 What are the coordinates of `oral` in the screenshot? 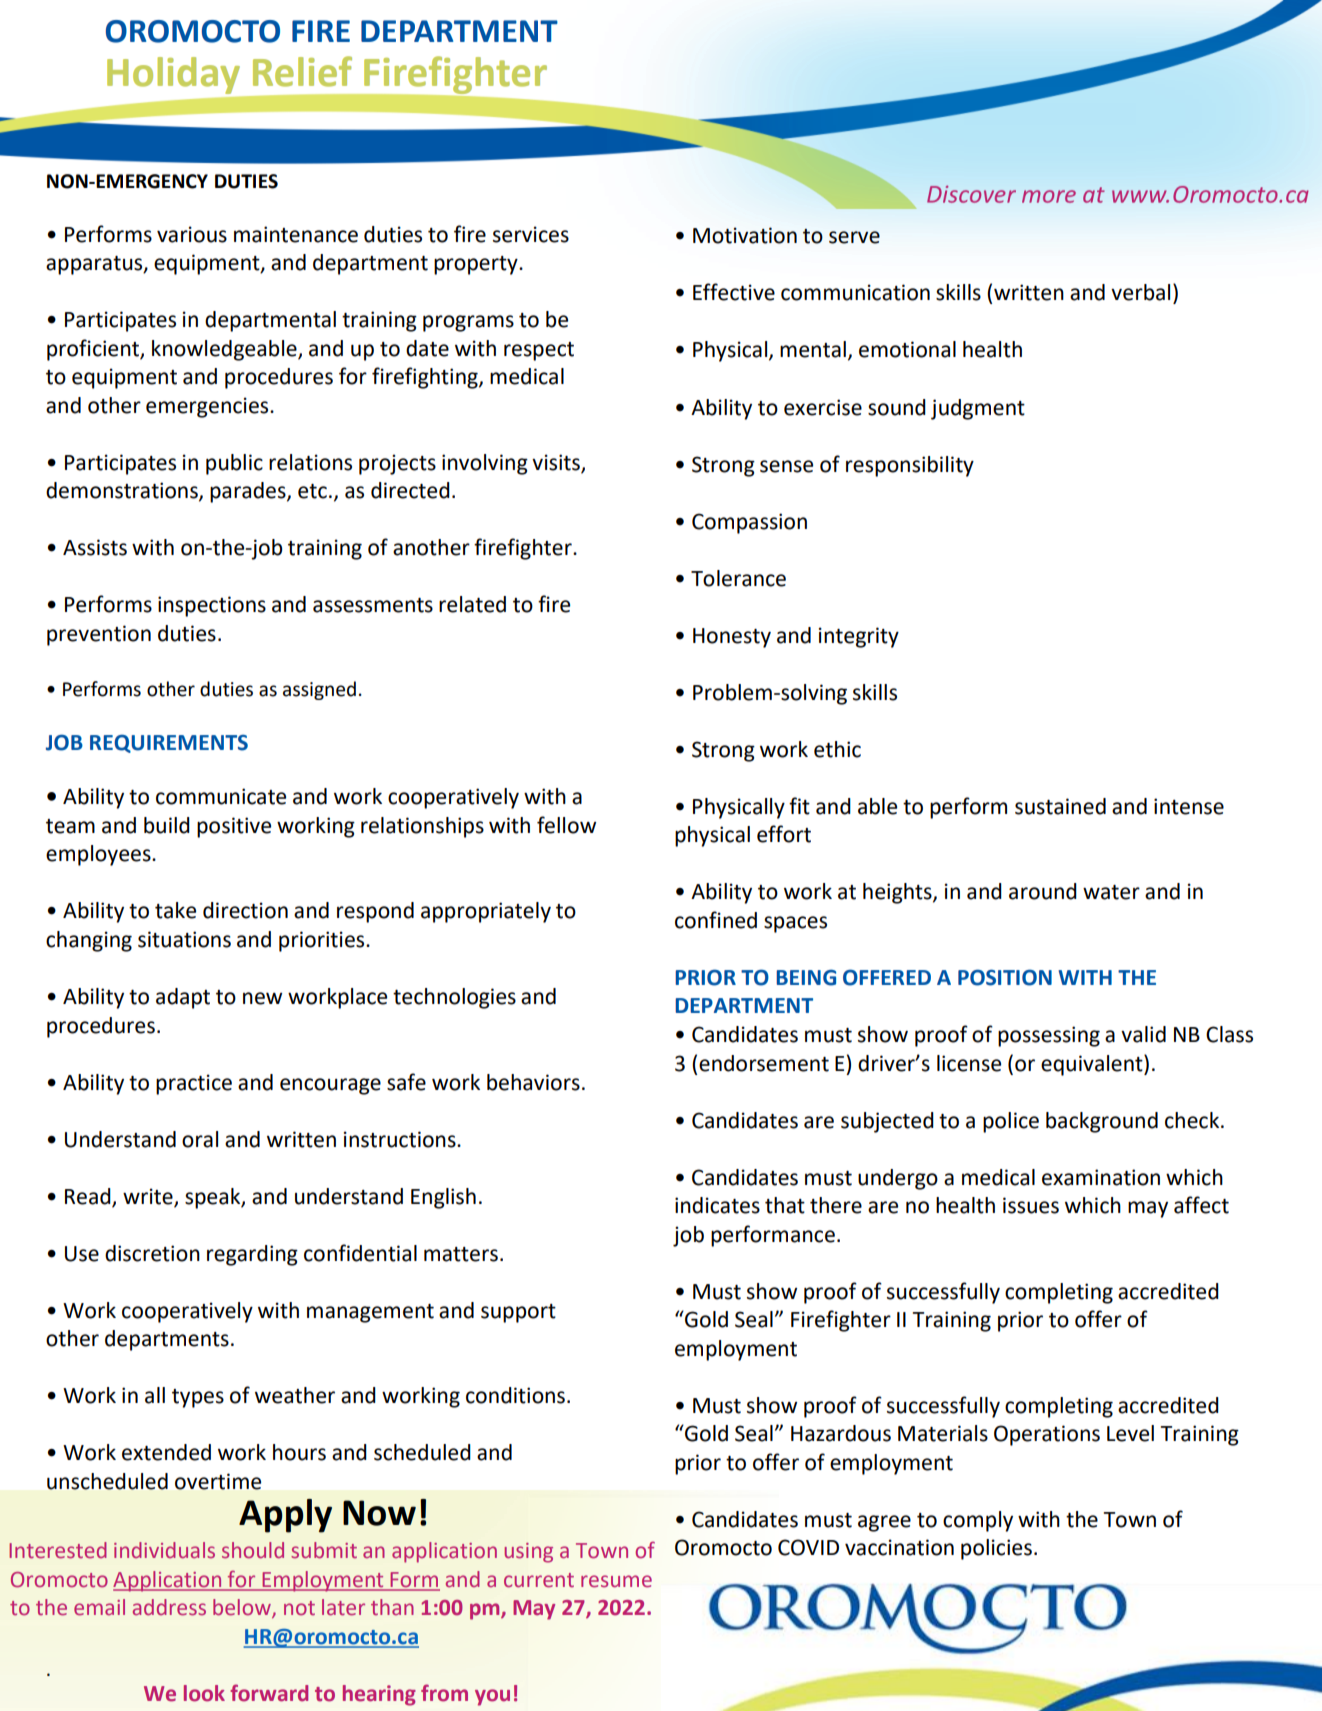 It's located at (200, 1139).
